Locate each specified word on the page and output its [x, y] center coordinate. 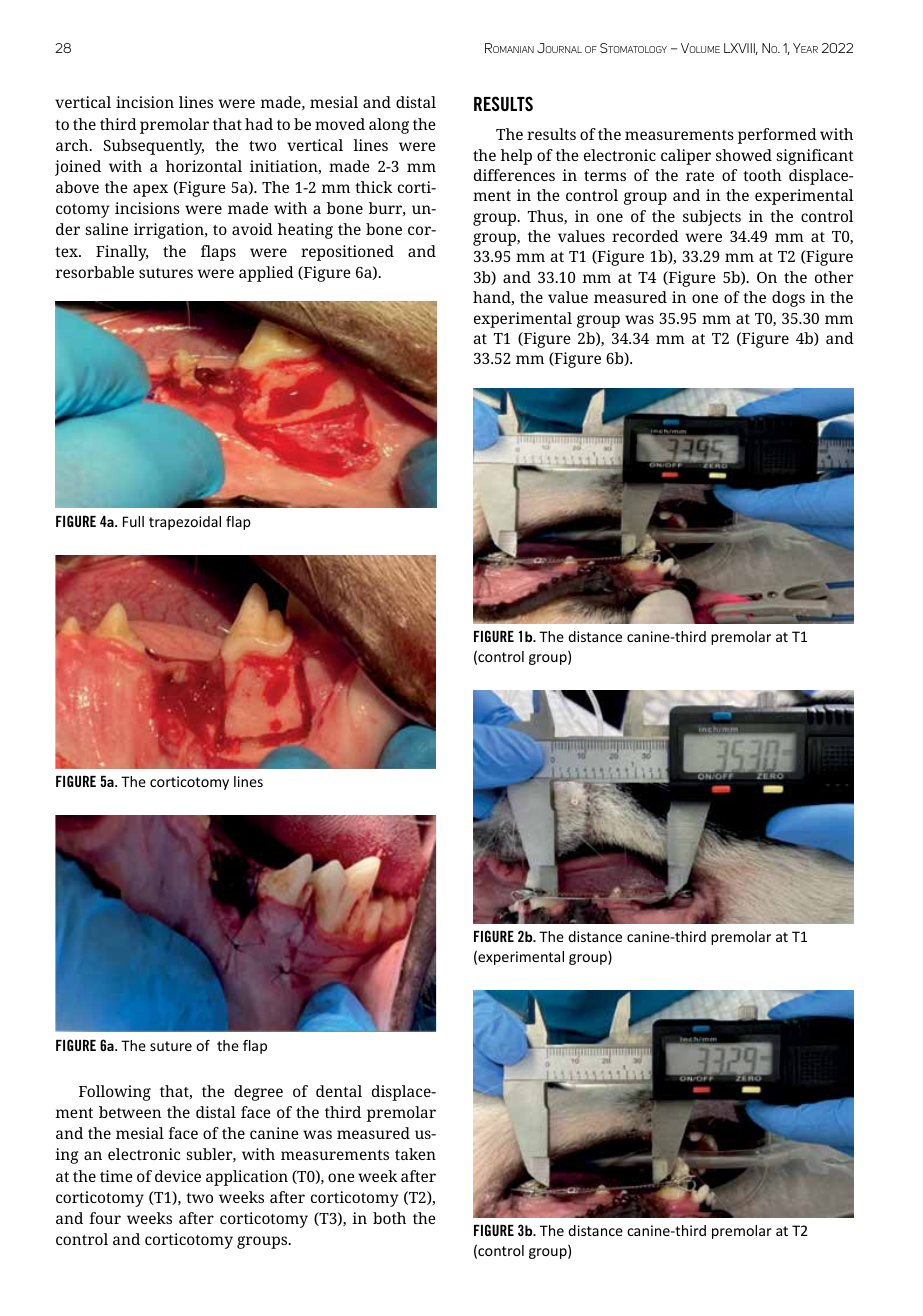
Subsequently [154, 147]
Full [133, 521]
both [389, 1218]
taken [415, 1154]
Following [115, 1093]
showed [744, 155]
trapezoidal [185, 523]
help [516, 157]
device [178, 1176]
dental [339, 1091]
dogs [788, 299]
